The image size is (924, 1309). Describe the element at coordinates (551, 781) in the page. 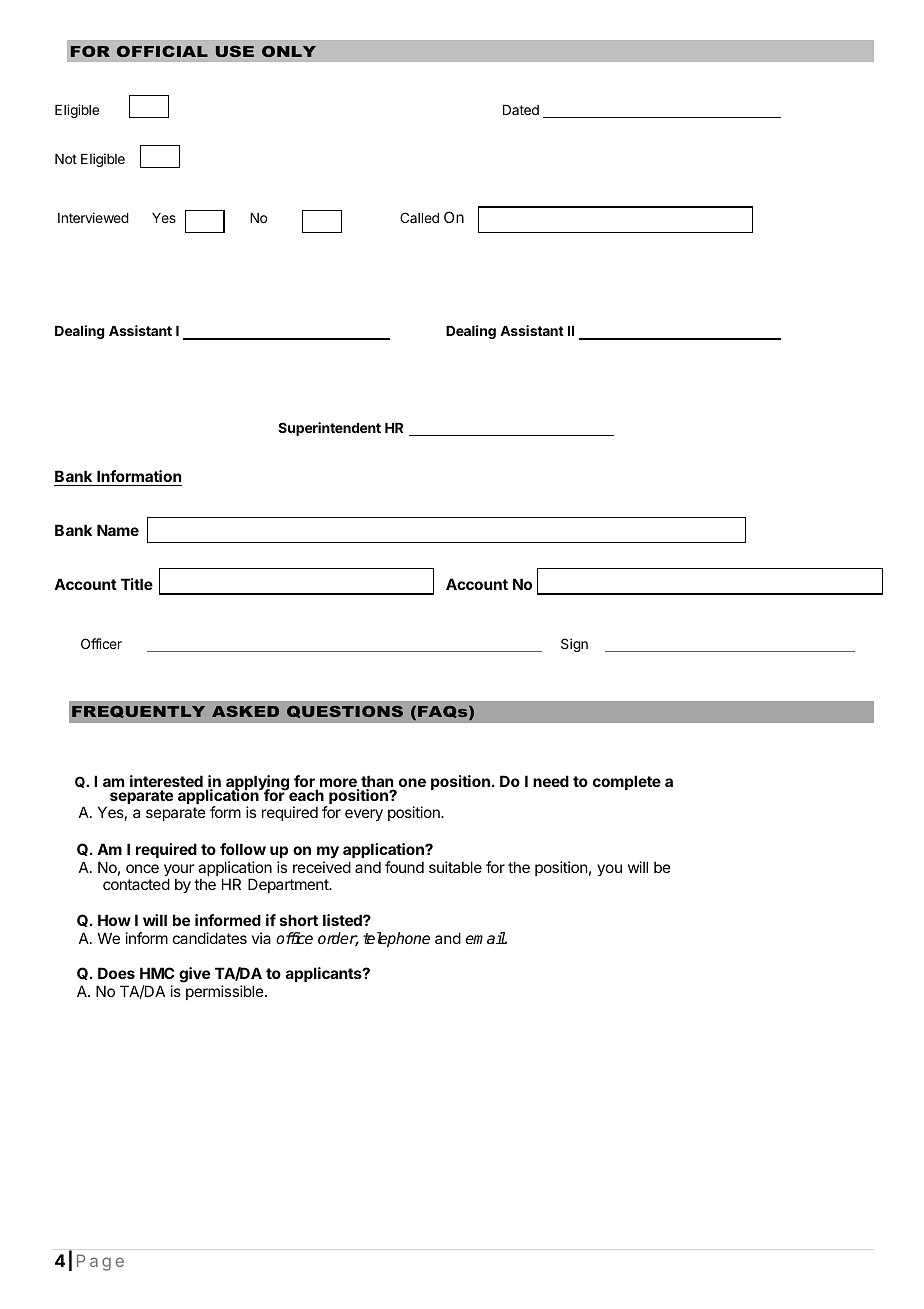

I see `need` at that location.
